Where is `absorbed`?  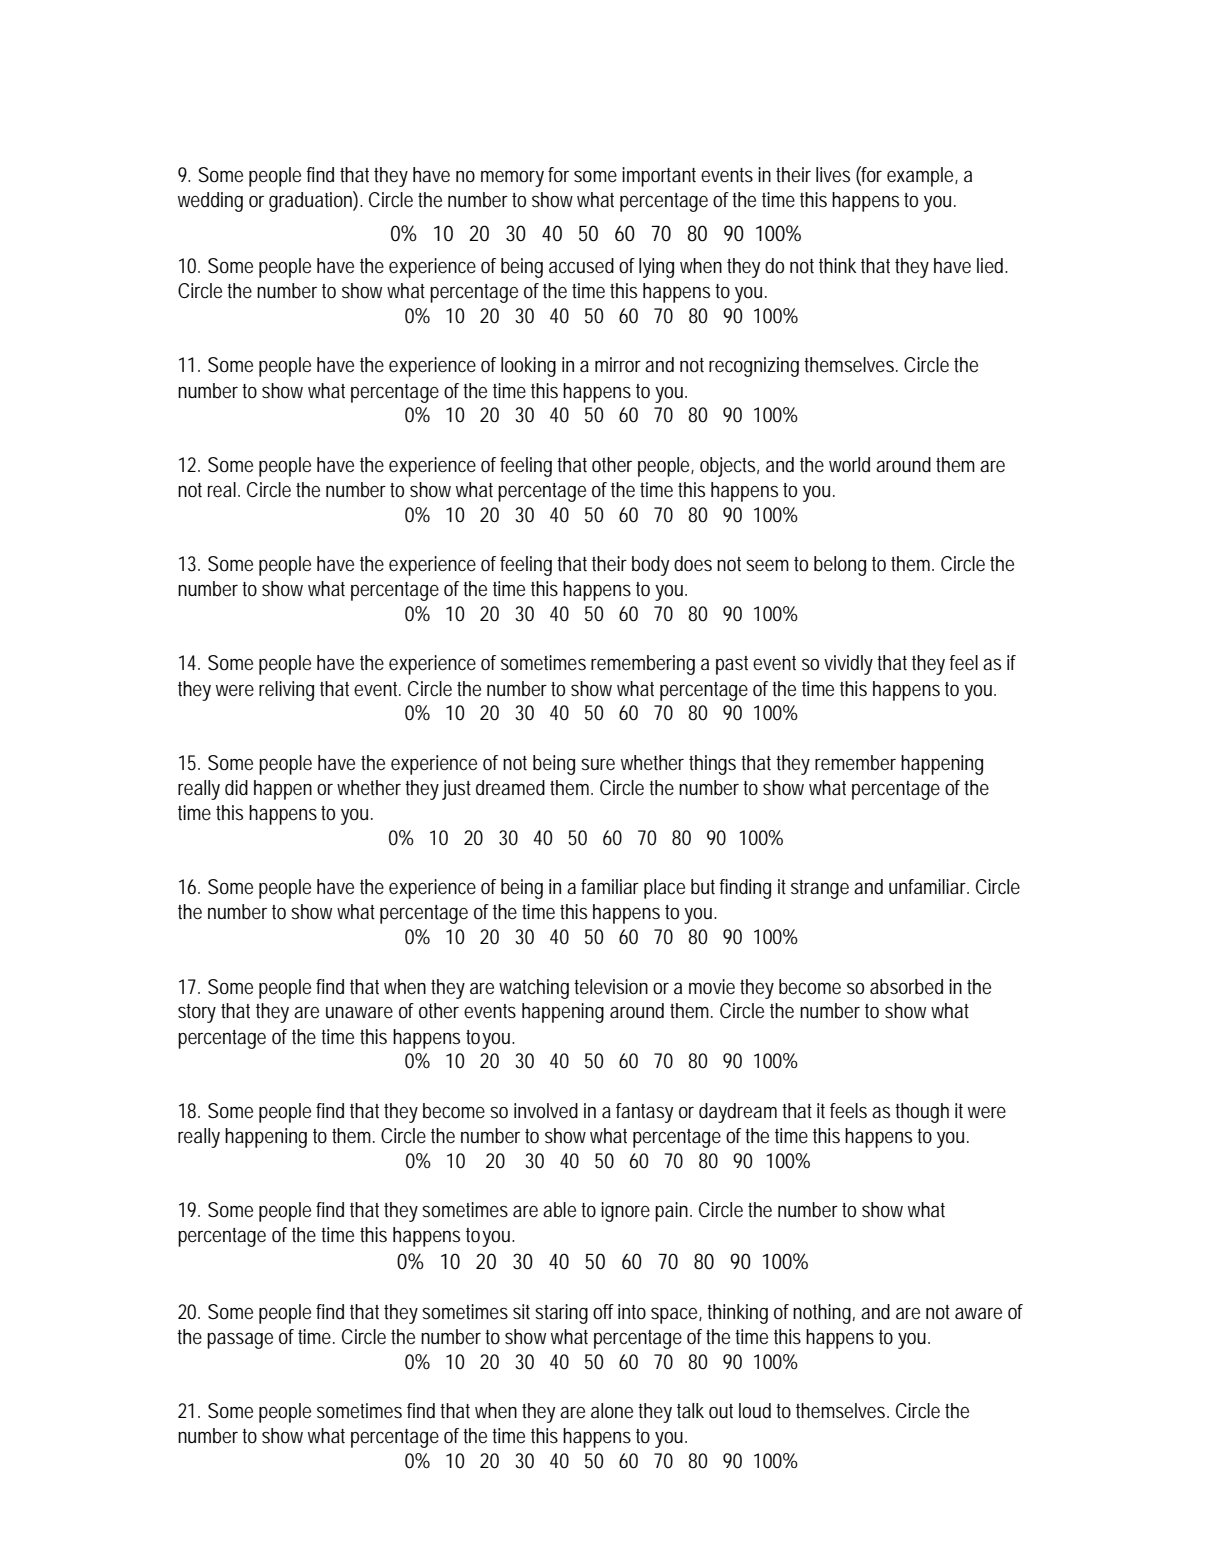
absorbed is located at coordinates (906, 987).
